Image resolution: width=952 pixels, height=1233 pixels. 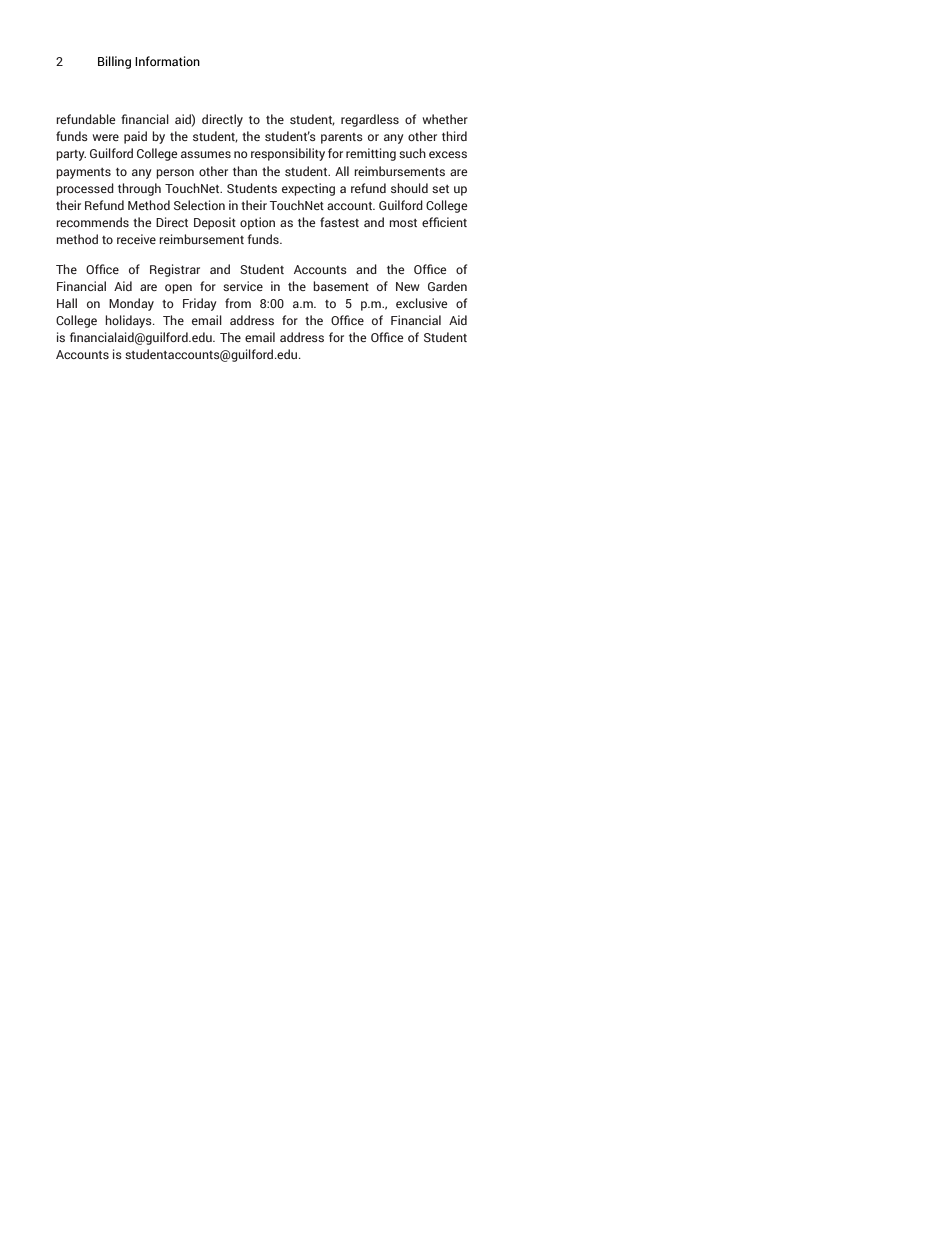 I want to click on should, so click(x=409, y=188).
